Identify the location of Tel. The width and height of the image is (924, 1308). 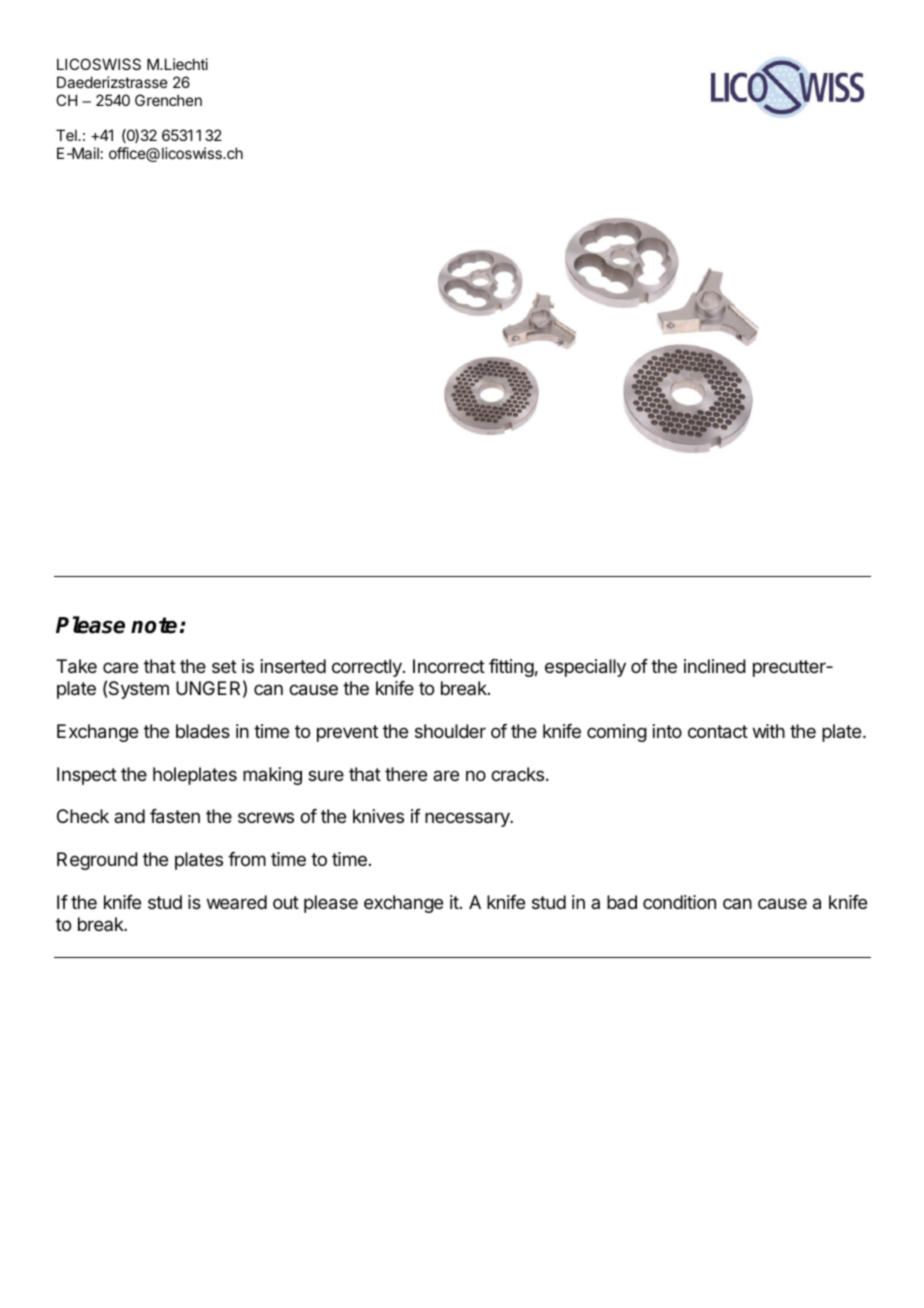
(67, 135).
